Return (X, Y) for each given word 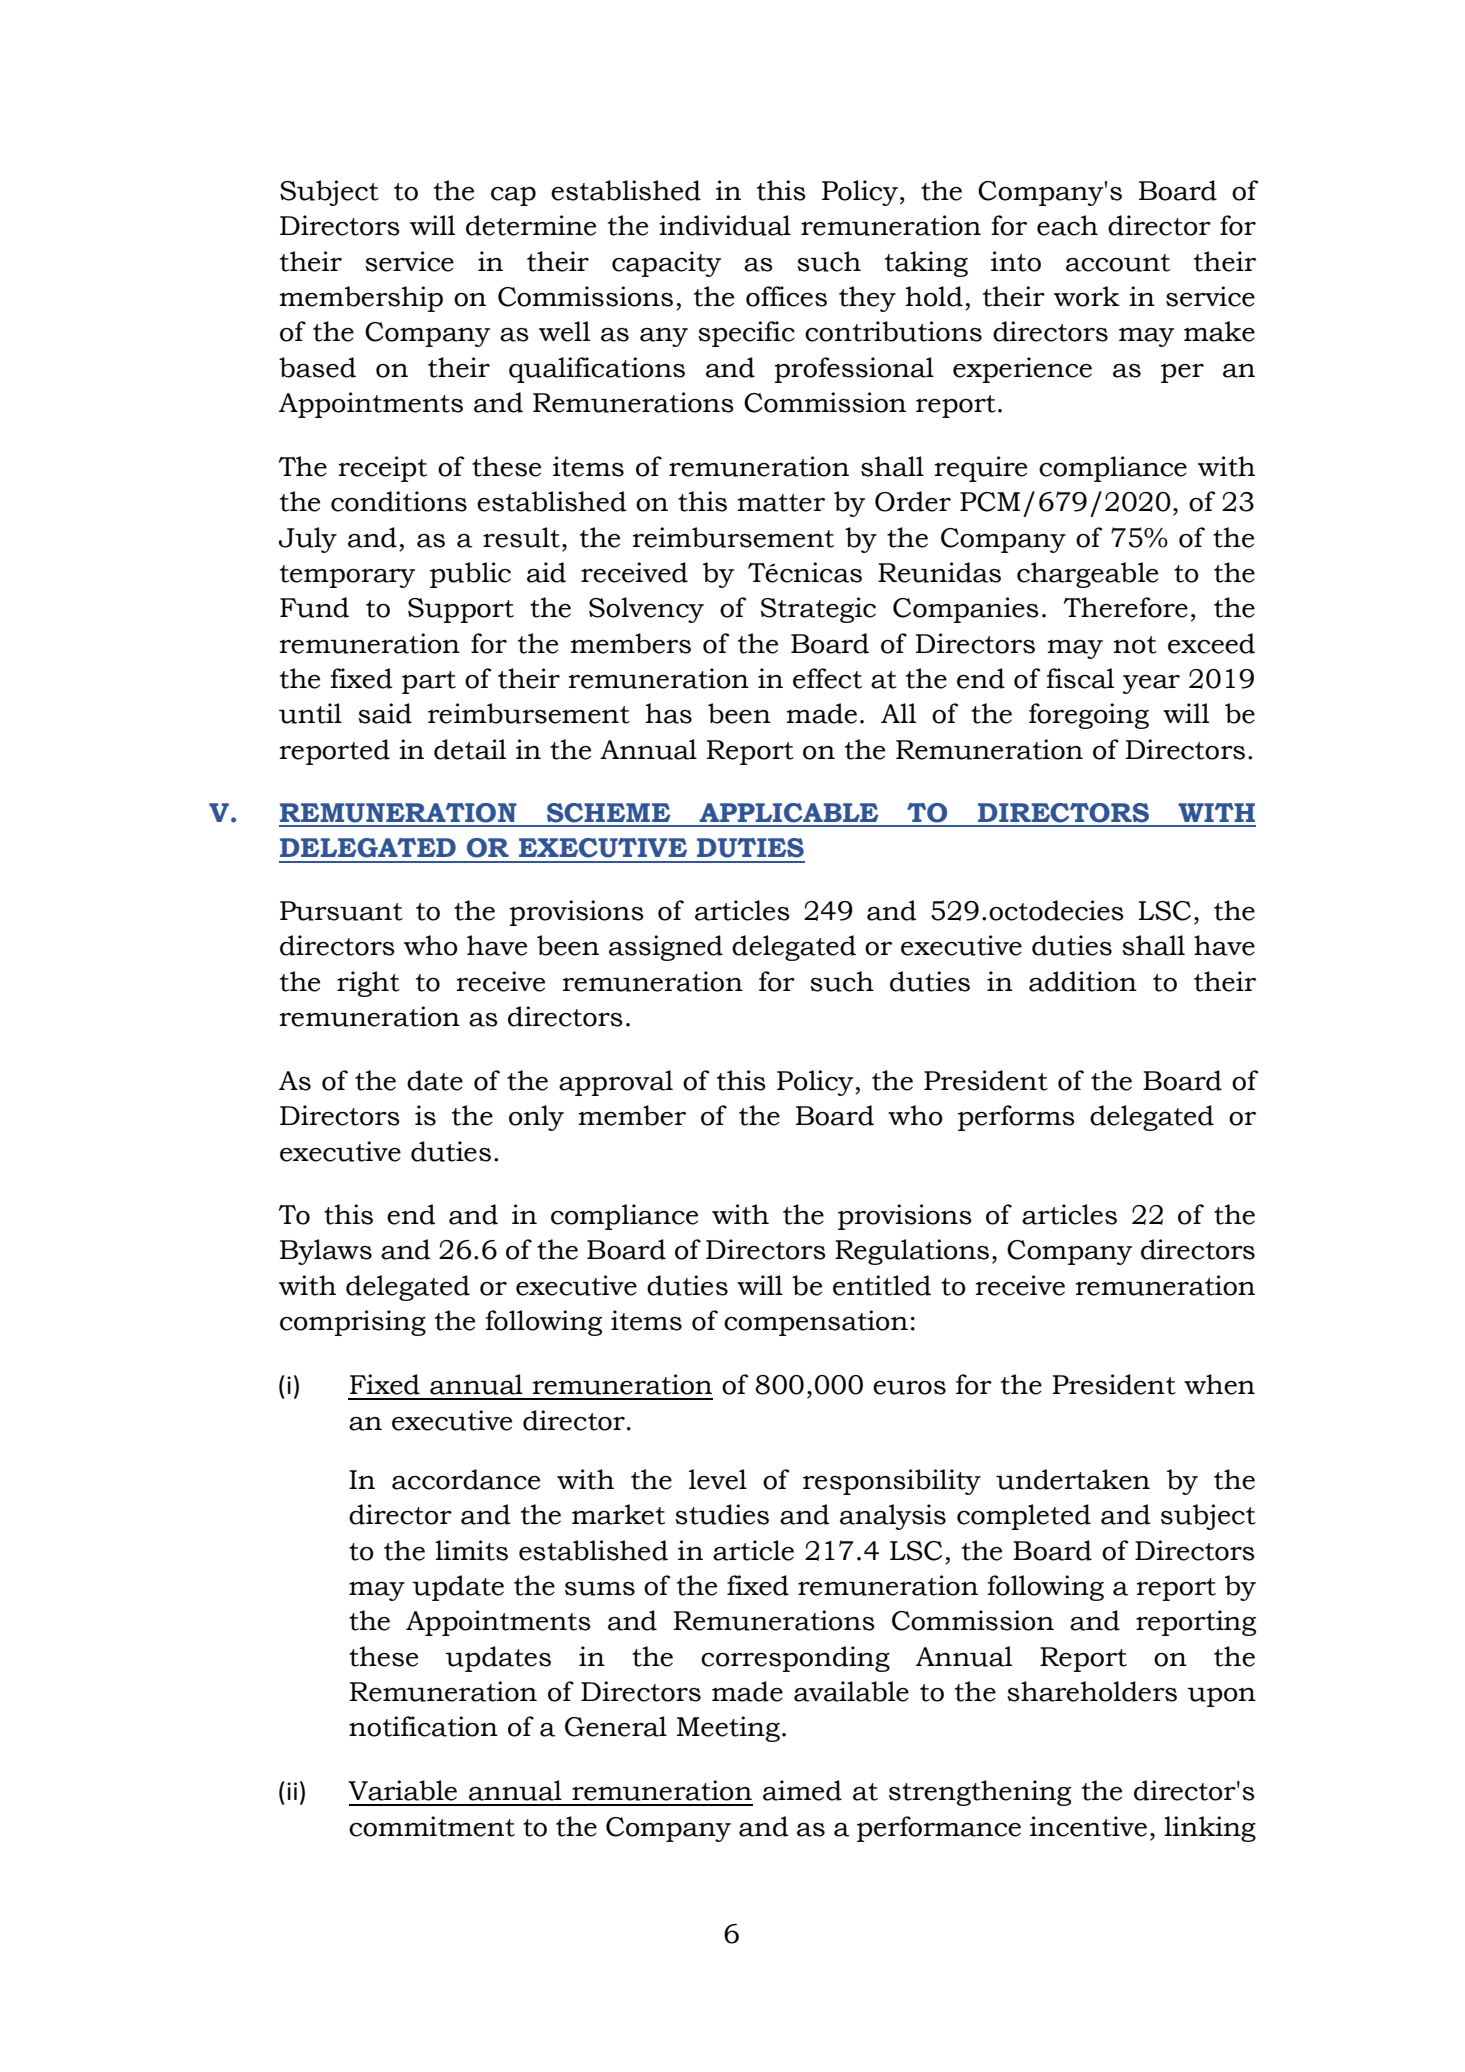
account (1118, 263)
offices (786, 296)
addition (1083, 981)
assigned (666, 948)
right (368, 984)
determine (531, 225)
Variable (402, 1790)
